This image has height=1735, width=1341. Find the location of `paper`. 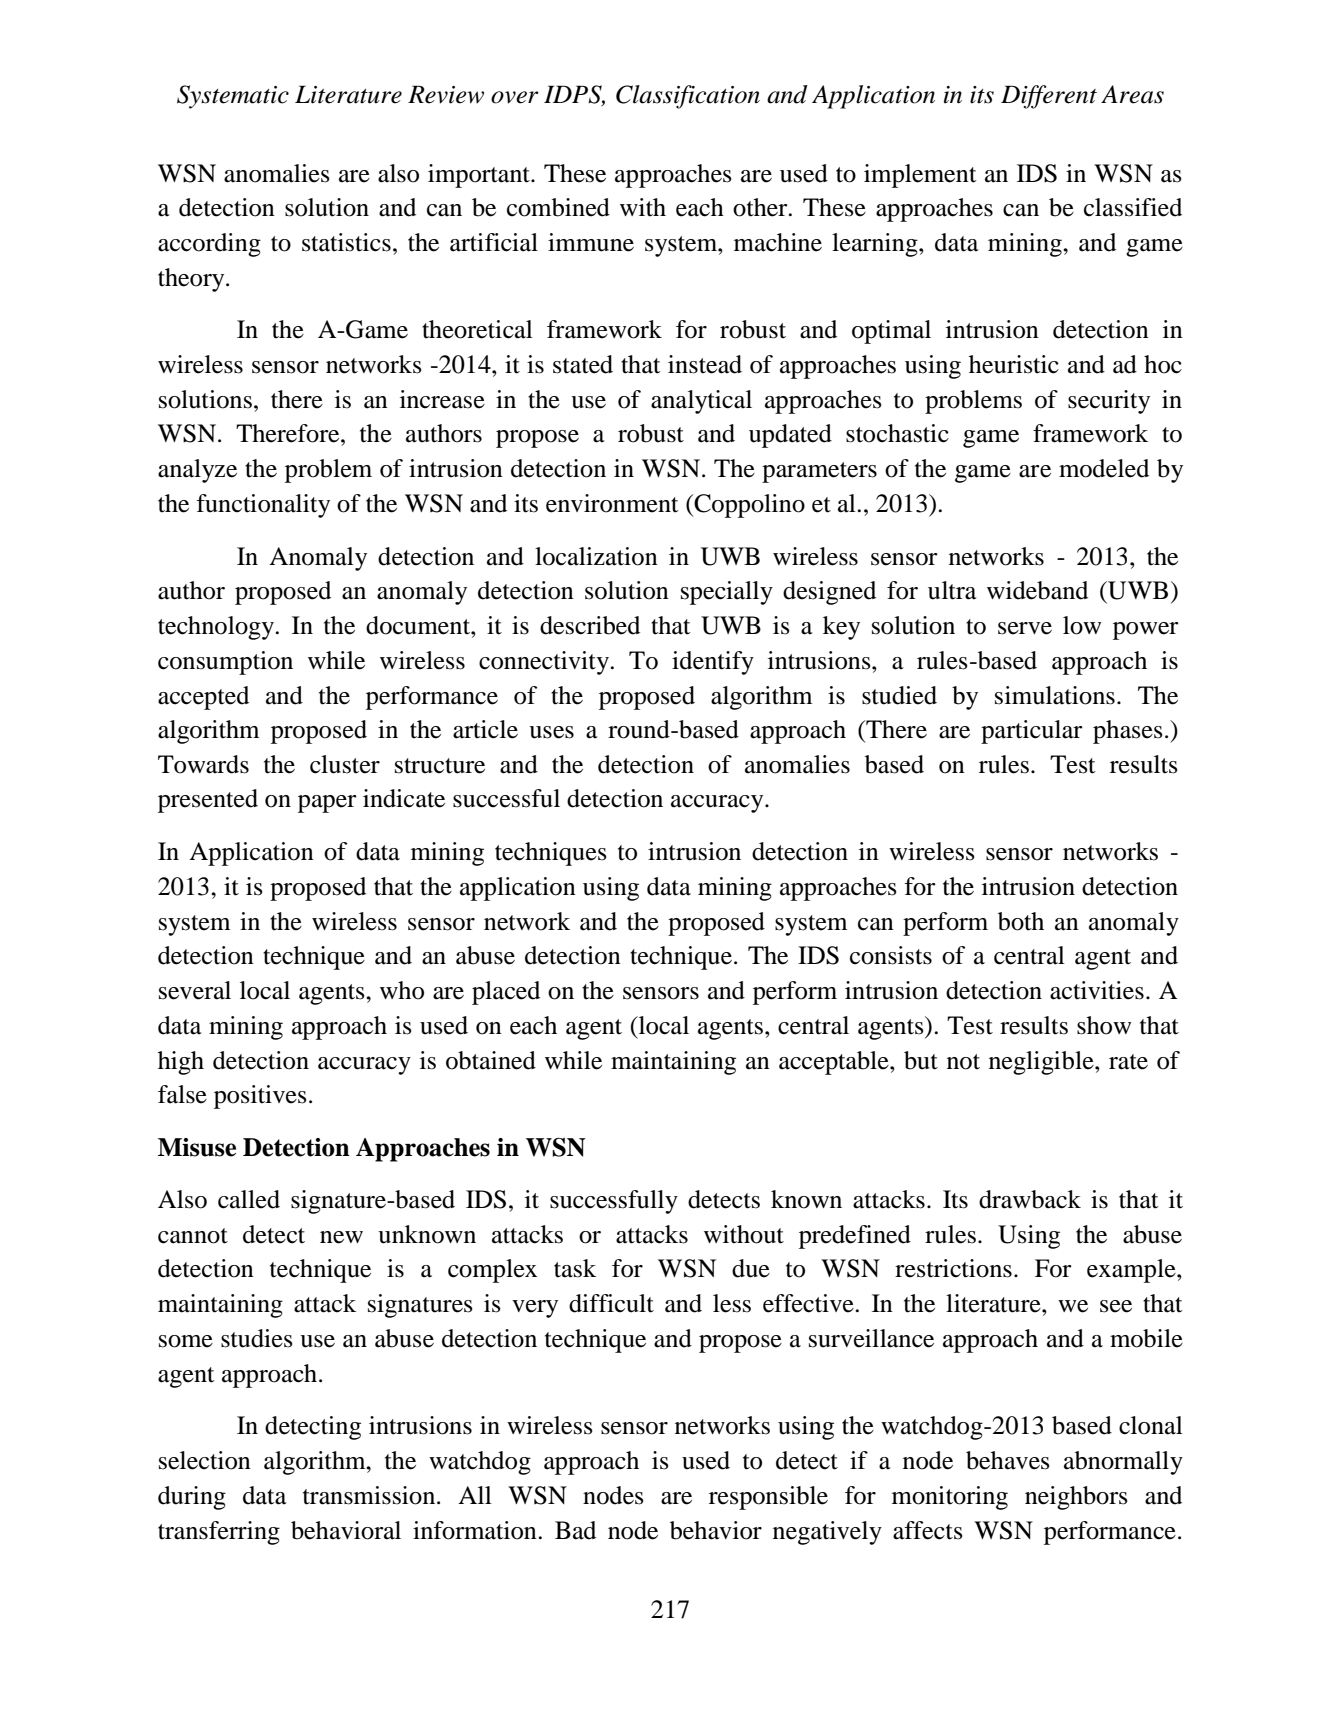

paper is located at coordinates (327, 804).
